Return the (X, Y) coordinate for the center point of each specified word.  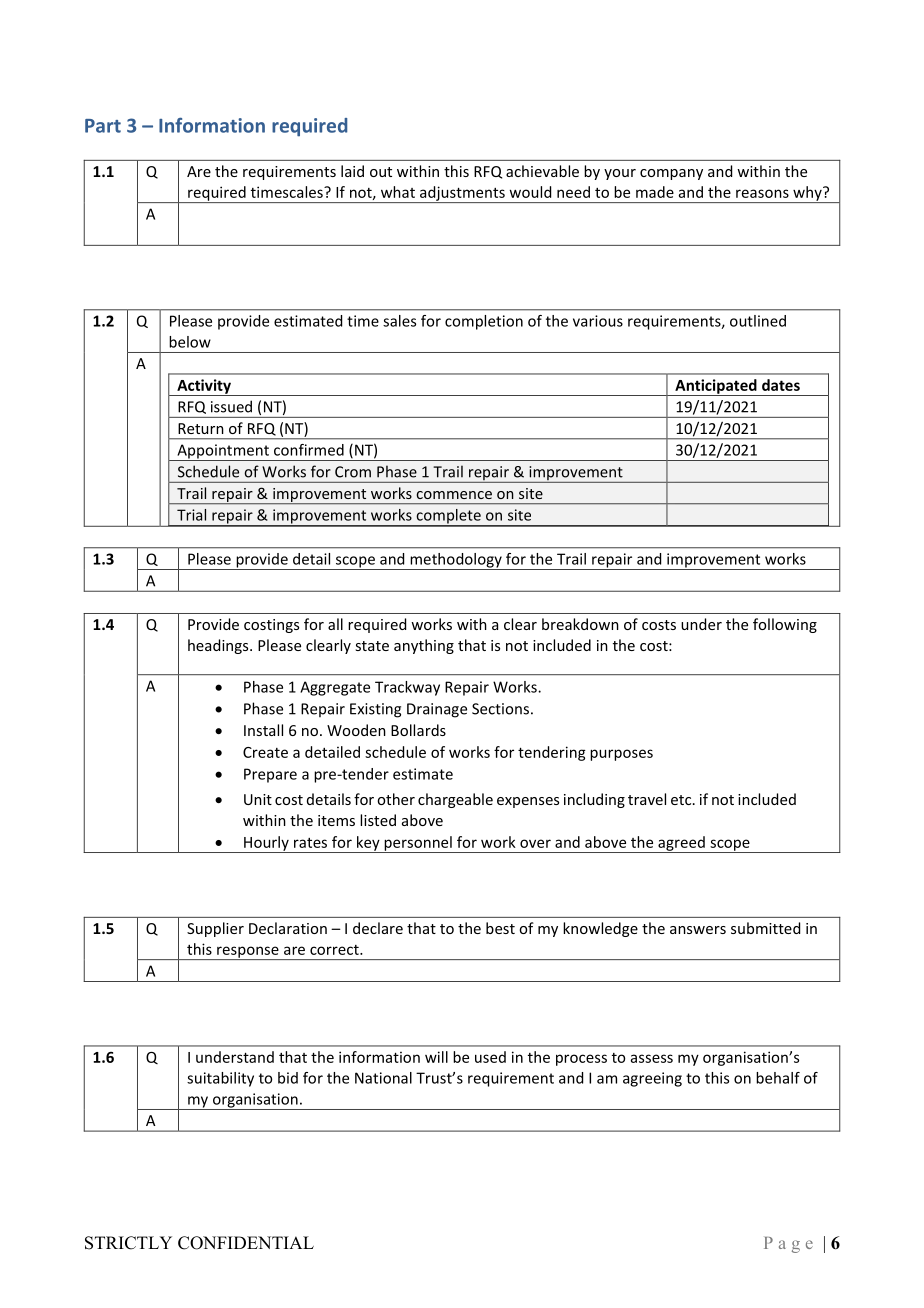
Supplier (215, 929)
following (785, 625)
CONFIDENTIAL (246, 1243)
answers (698, 930)
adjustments (462, 194)
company (671, 174)
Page (788, 1245)
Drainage (437, 710)
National (383, 1078)
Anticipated (716, 387)
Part (103, 126)
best (500, 928)
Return (201, 428)
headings (219, 646)
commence (454, 495)
